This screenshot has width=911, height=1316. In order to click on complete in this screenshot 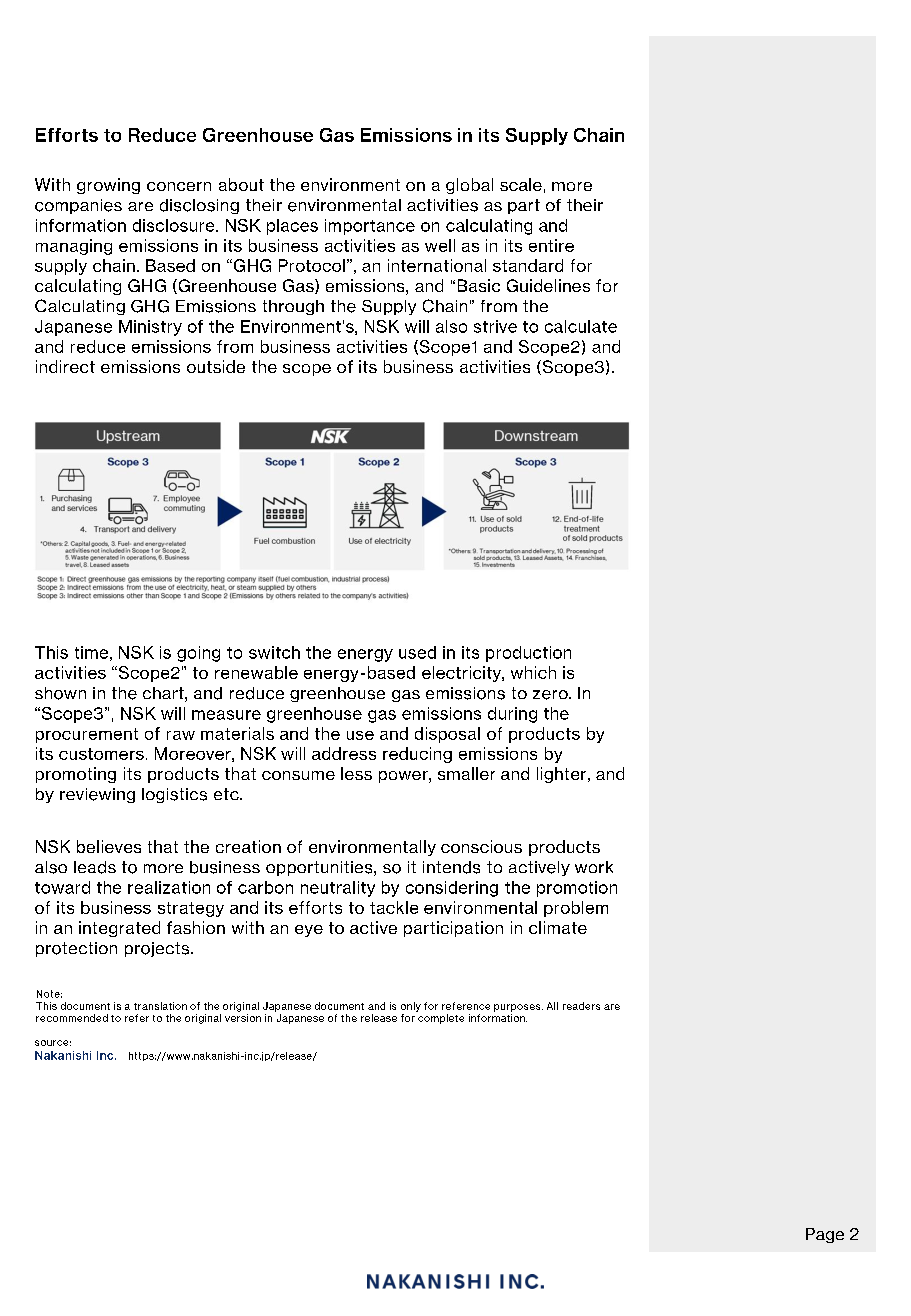, I will do `click(441, 1019)`.
